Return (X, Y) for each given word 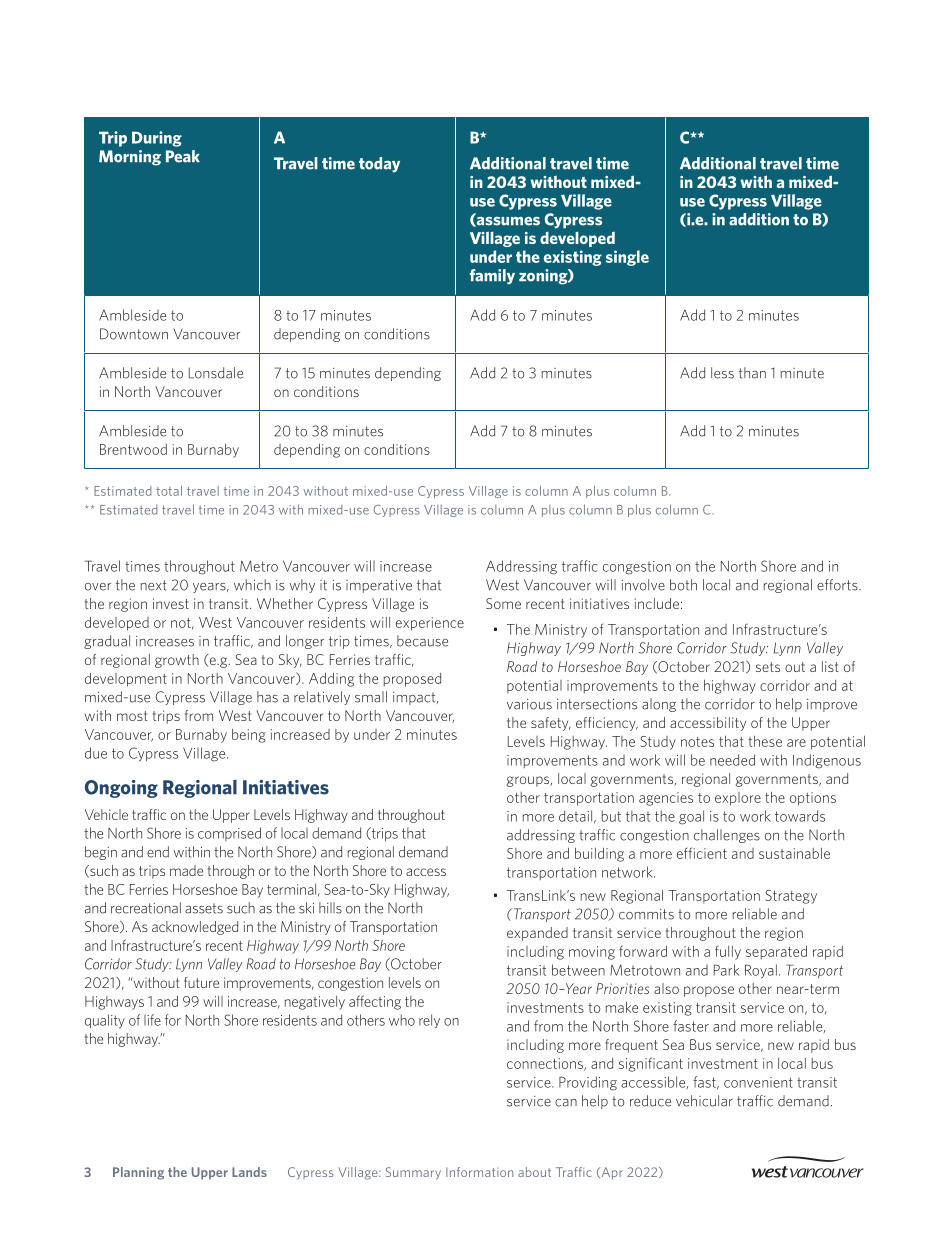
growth (177, 661)
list (830, 666)
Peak (183, 156)
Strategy (791, 897)
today (379, 165)
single (627, 258)
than (752, 373)
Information (479, 1172)
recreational (146, 908)
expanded (537, 934)
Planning (138, 1173)
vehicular (704, 1101)
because (422, 641)
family (492, 277)
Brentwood (133, 449)
